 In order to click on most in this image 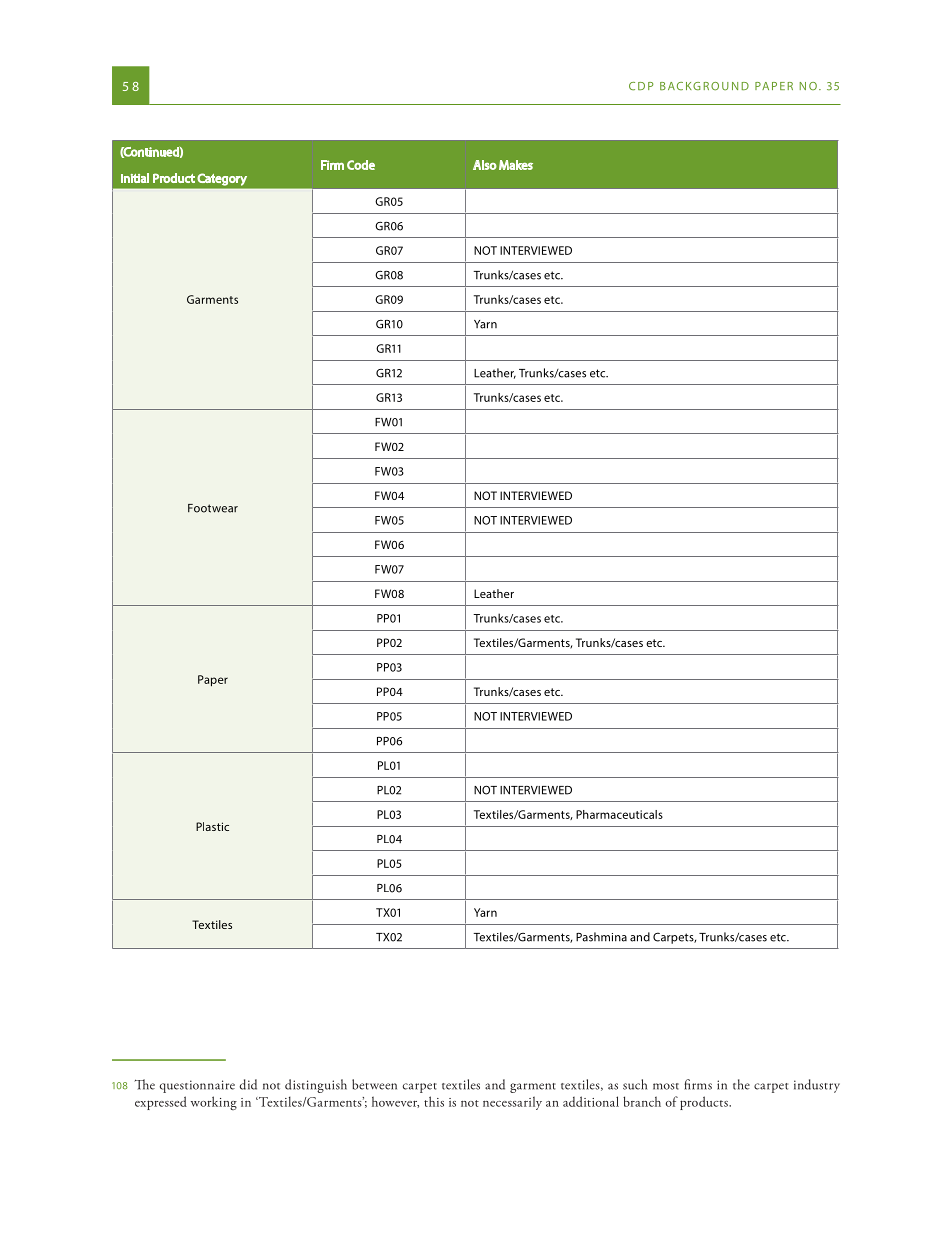, I will do `click(666, 1086)`.
